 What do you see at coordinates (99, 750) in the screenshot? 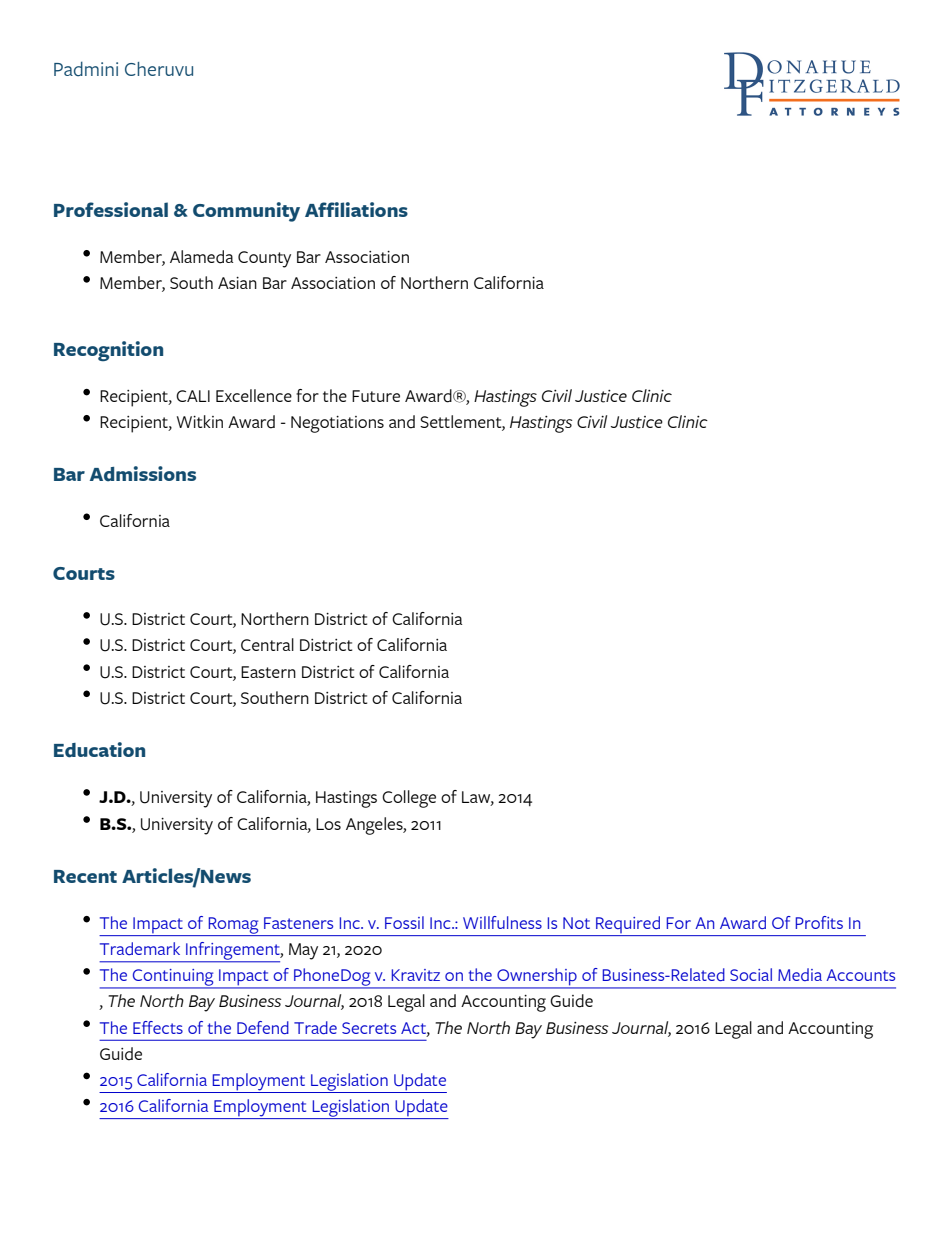
I see `Education` at bounding box center [99, 750].
